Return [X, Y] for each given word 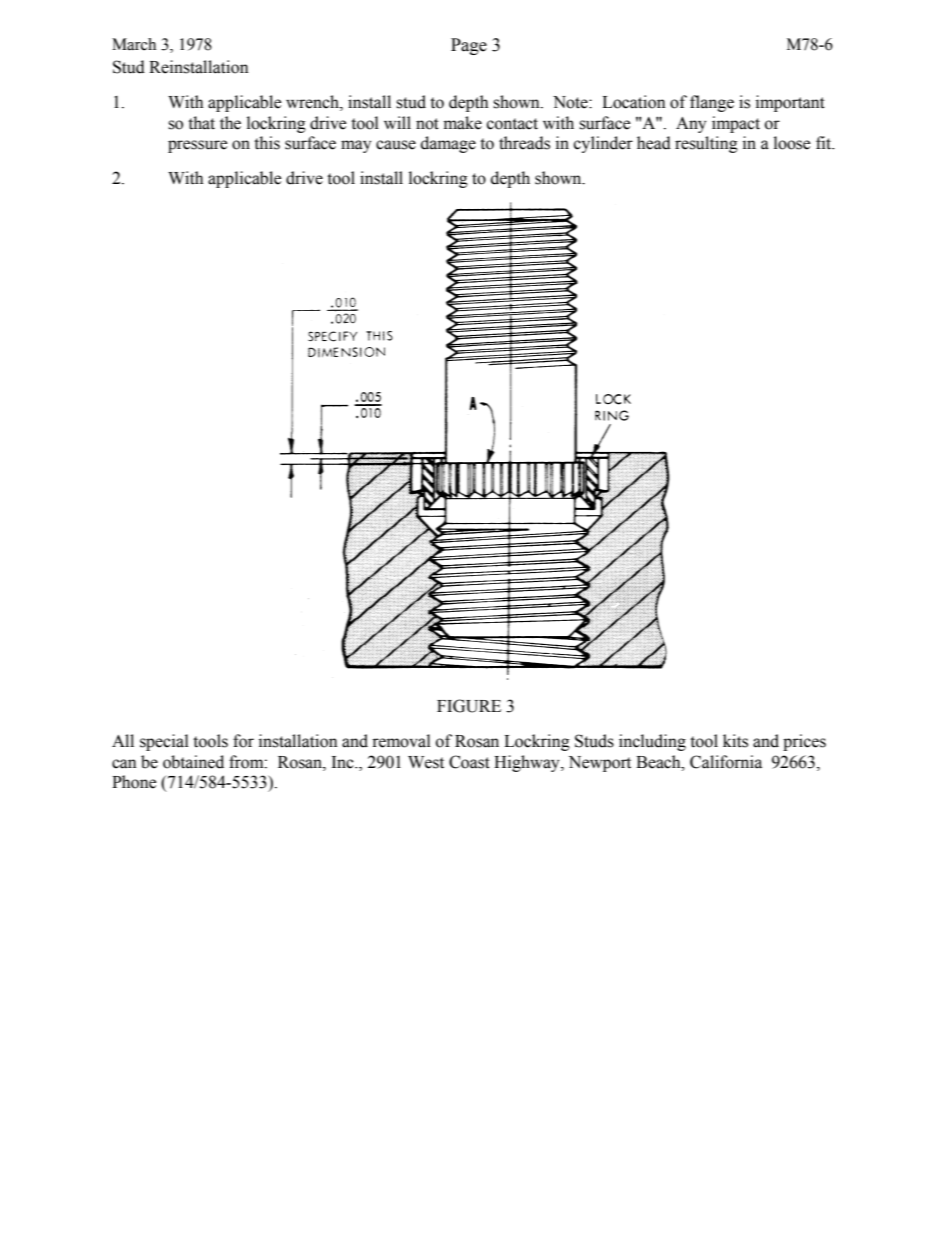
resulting [706, 144]
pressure [197, 146]
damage [448, 144]
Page [469, 46]
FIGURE [469, 706]
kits [735, 741]
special [164, 742]
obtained [193, 762]
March [134, 44]
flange [712, 103]
